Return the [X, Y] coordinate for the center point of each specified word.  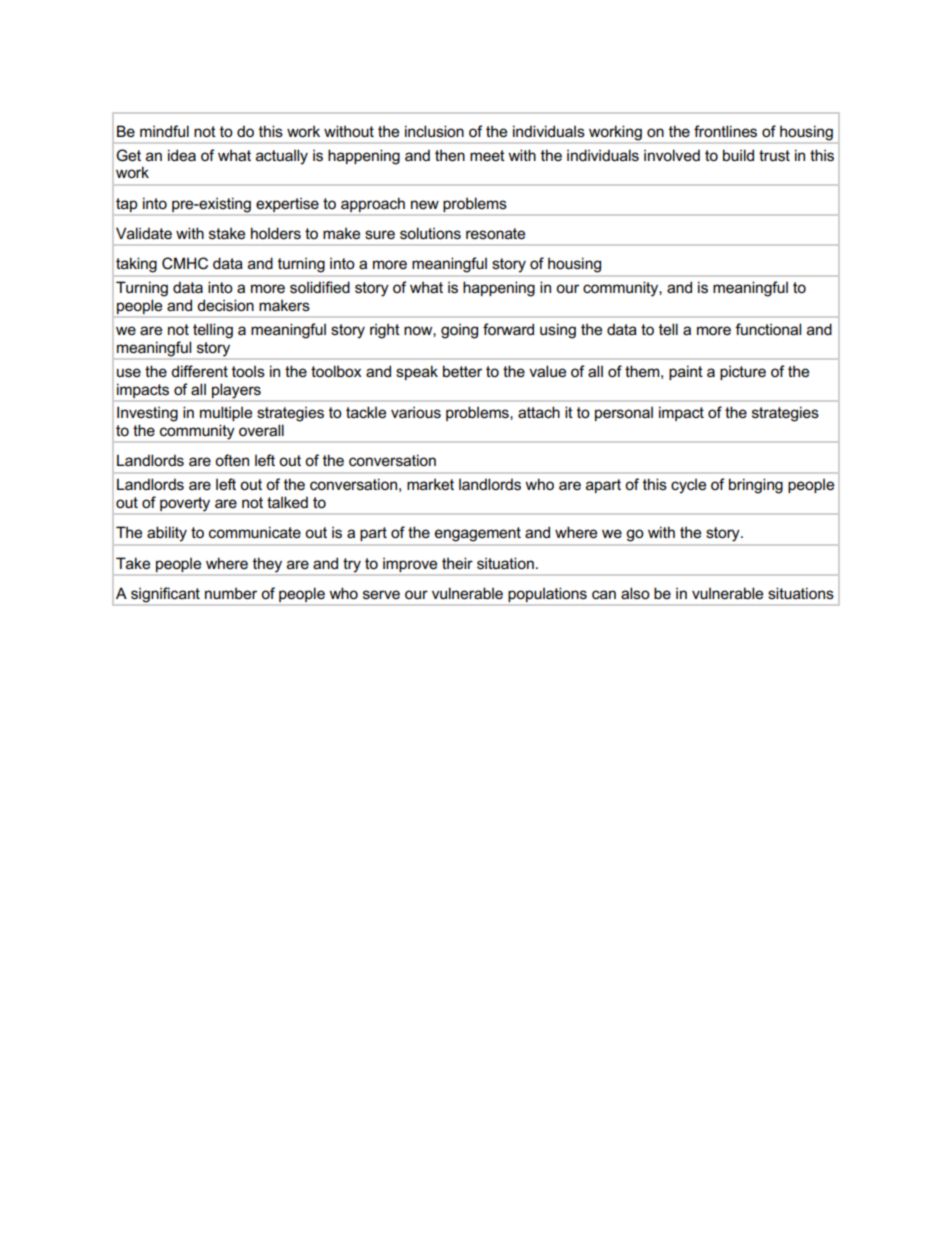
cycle [688, 486]
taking [136, 265]
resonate [495, 233]
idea [182, 155]
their [457, 563]
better [462, 371]
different [199, 371]
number [231, 593]
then [450, 155]
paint [686, 372]
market [430, 484]
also [635, 593]
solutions [430, 233]
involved [672, 155]
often [232, 460]
